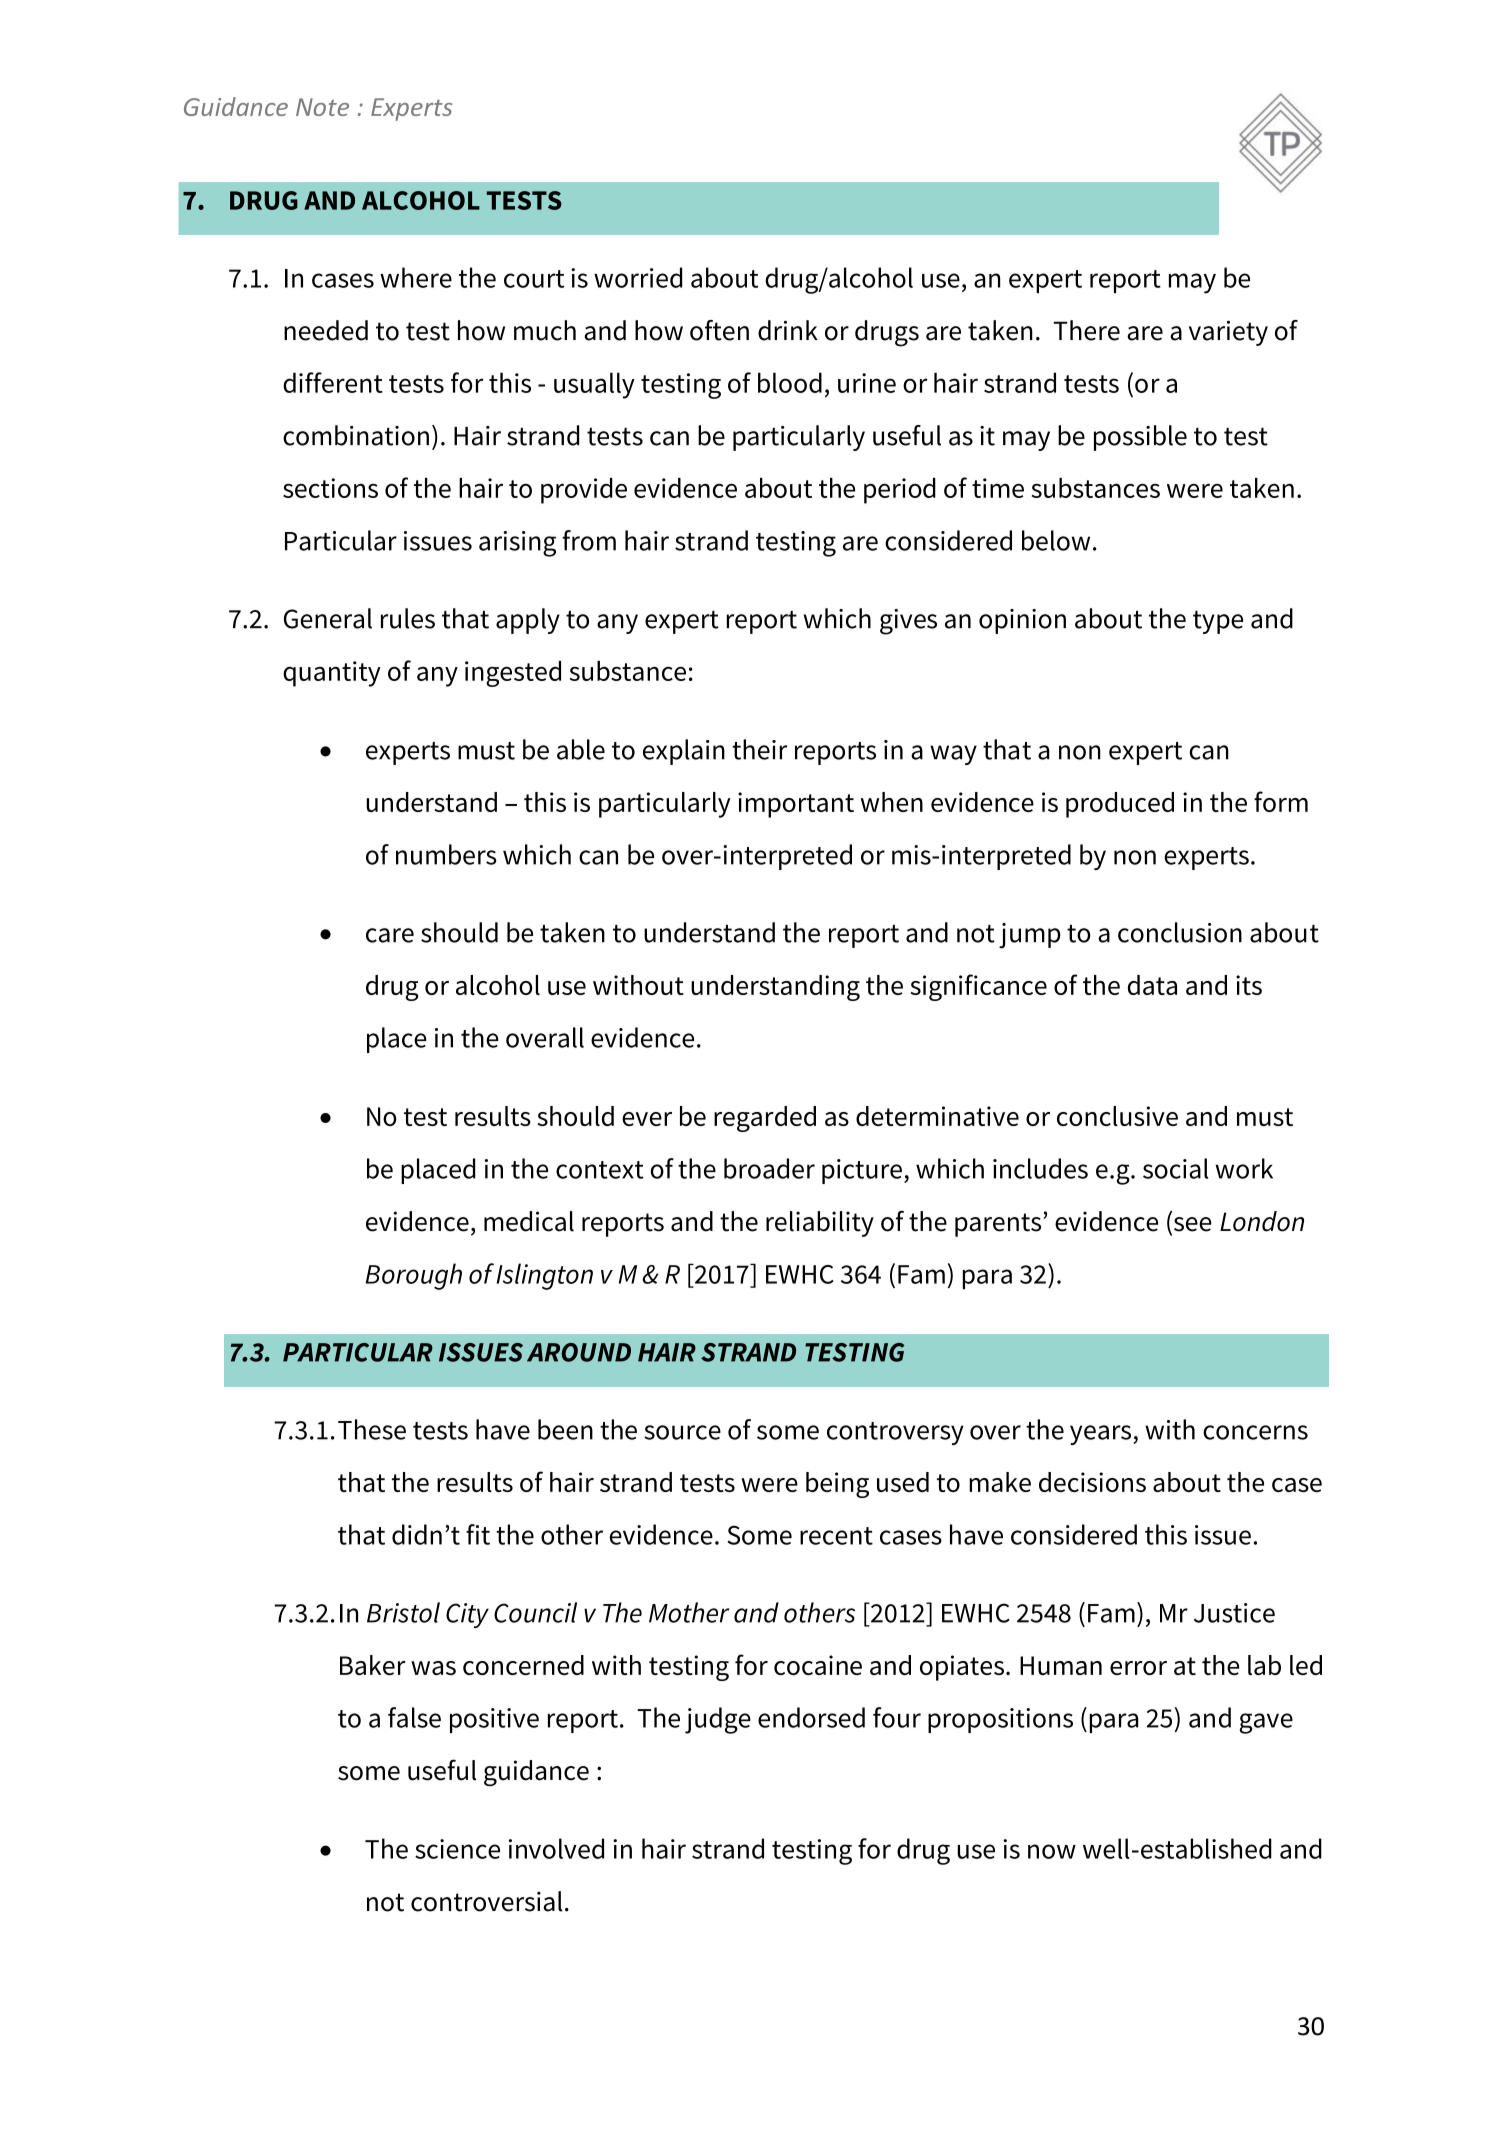 Image resolution: width=1507 pixels, height=2132 pixels. Describe the element at coordinates (414, 1276) in the screenshot. I see `Borough` at that location.
